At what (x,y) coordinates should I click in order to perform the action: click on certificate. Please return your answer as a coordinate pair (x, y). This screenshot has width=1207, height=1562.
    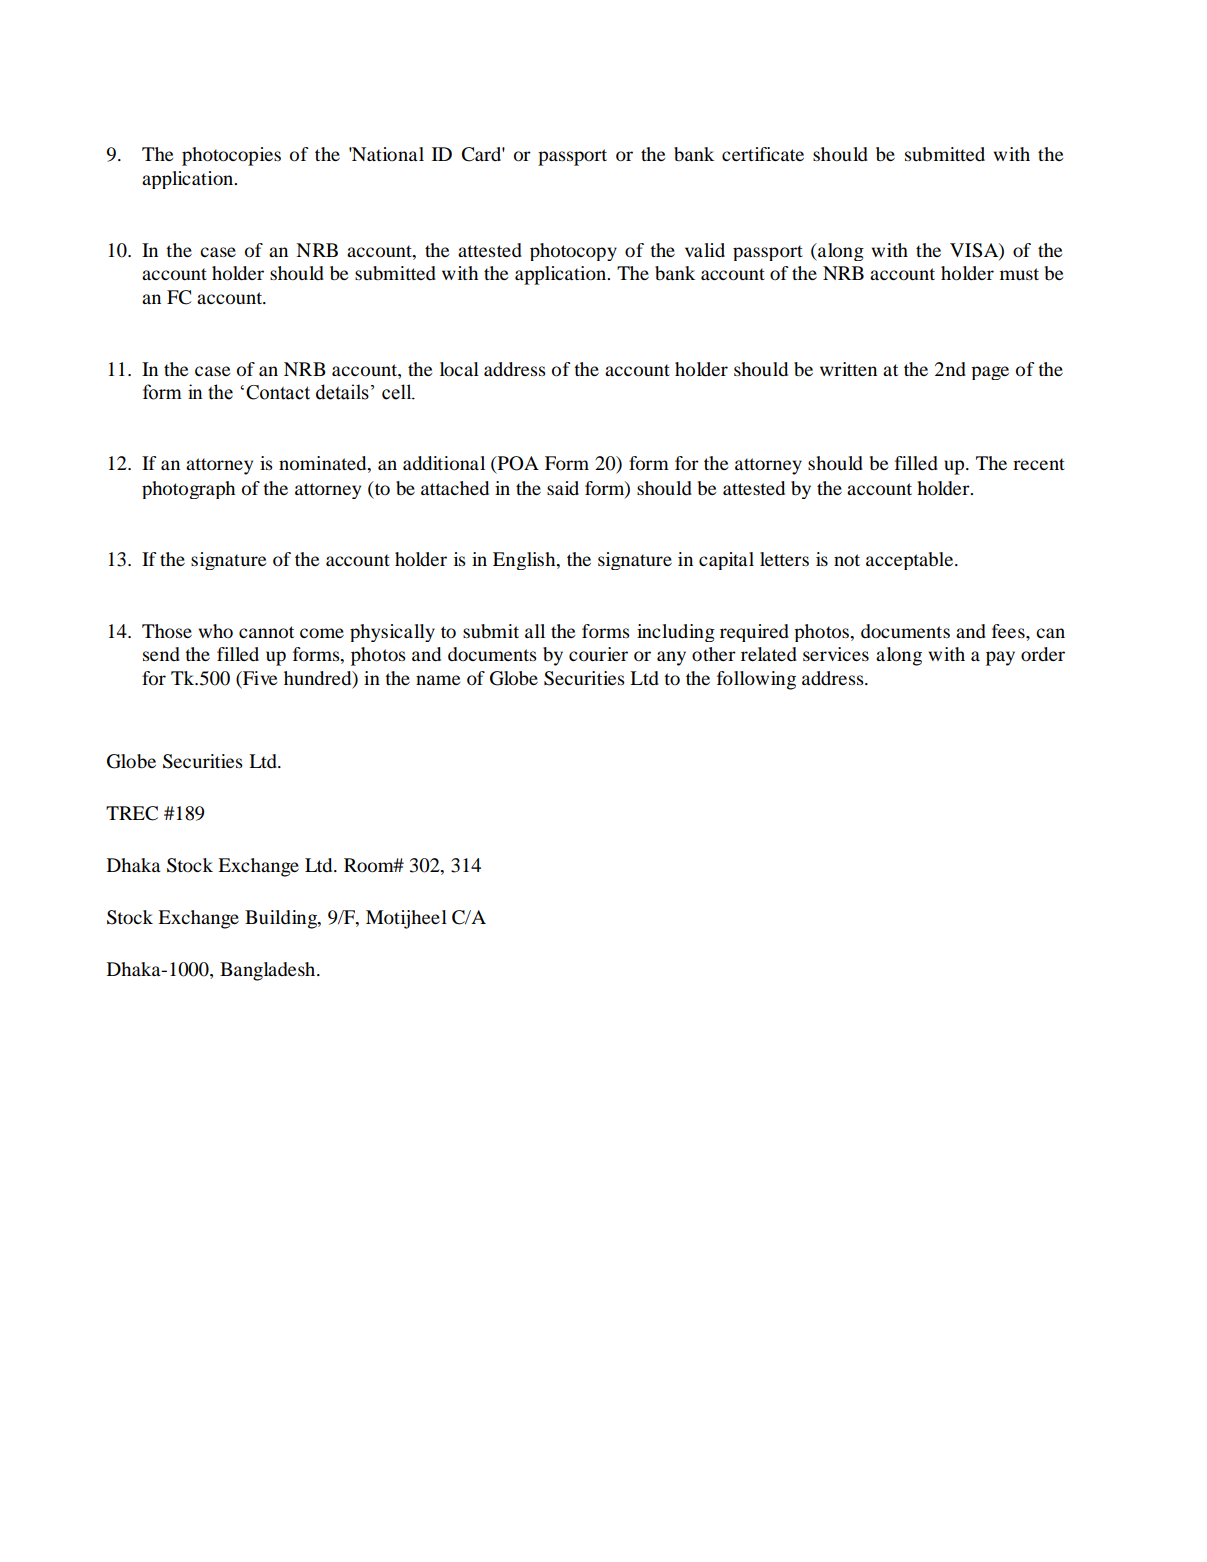
    Looking at the image, I should click on (763, 154).
